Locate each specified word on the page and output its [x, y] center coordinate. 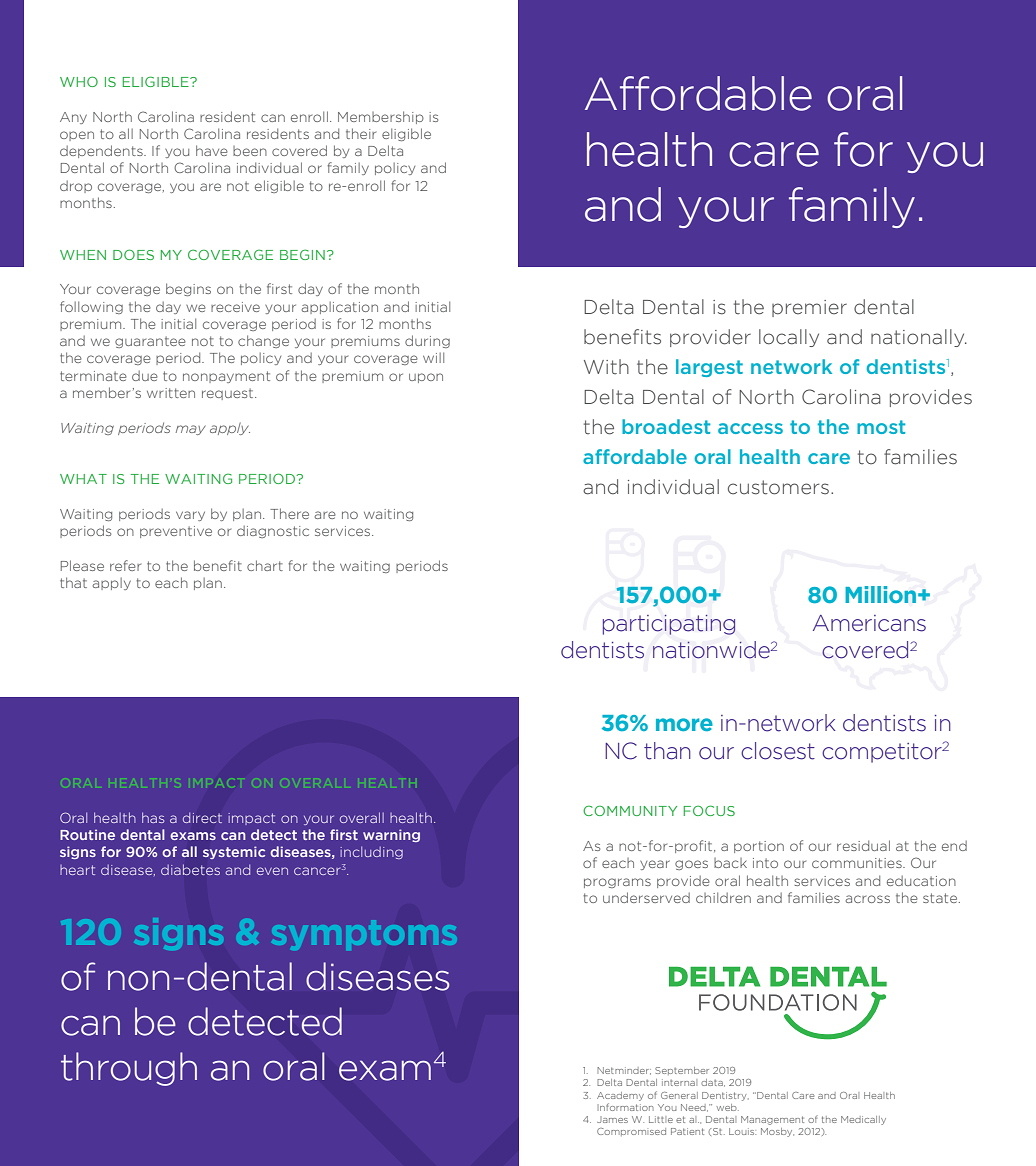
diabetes [190, 869]
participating [669, 625]
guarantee [150, 342]
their [361, 133]
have [212, 150]
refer [125, 565]
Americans [869, 623]
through [129, 1069]
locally [789, 338]
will [433, 357]
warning [391, 835]
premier [809, 308]
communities [858, 863]
